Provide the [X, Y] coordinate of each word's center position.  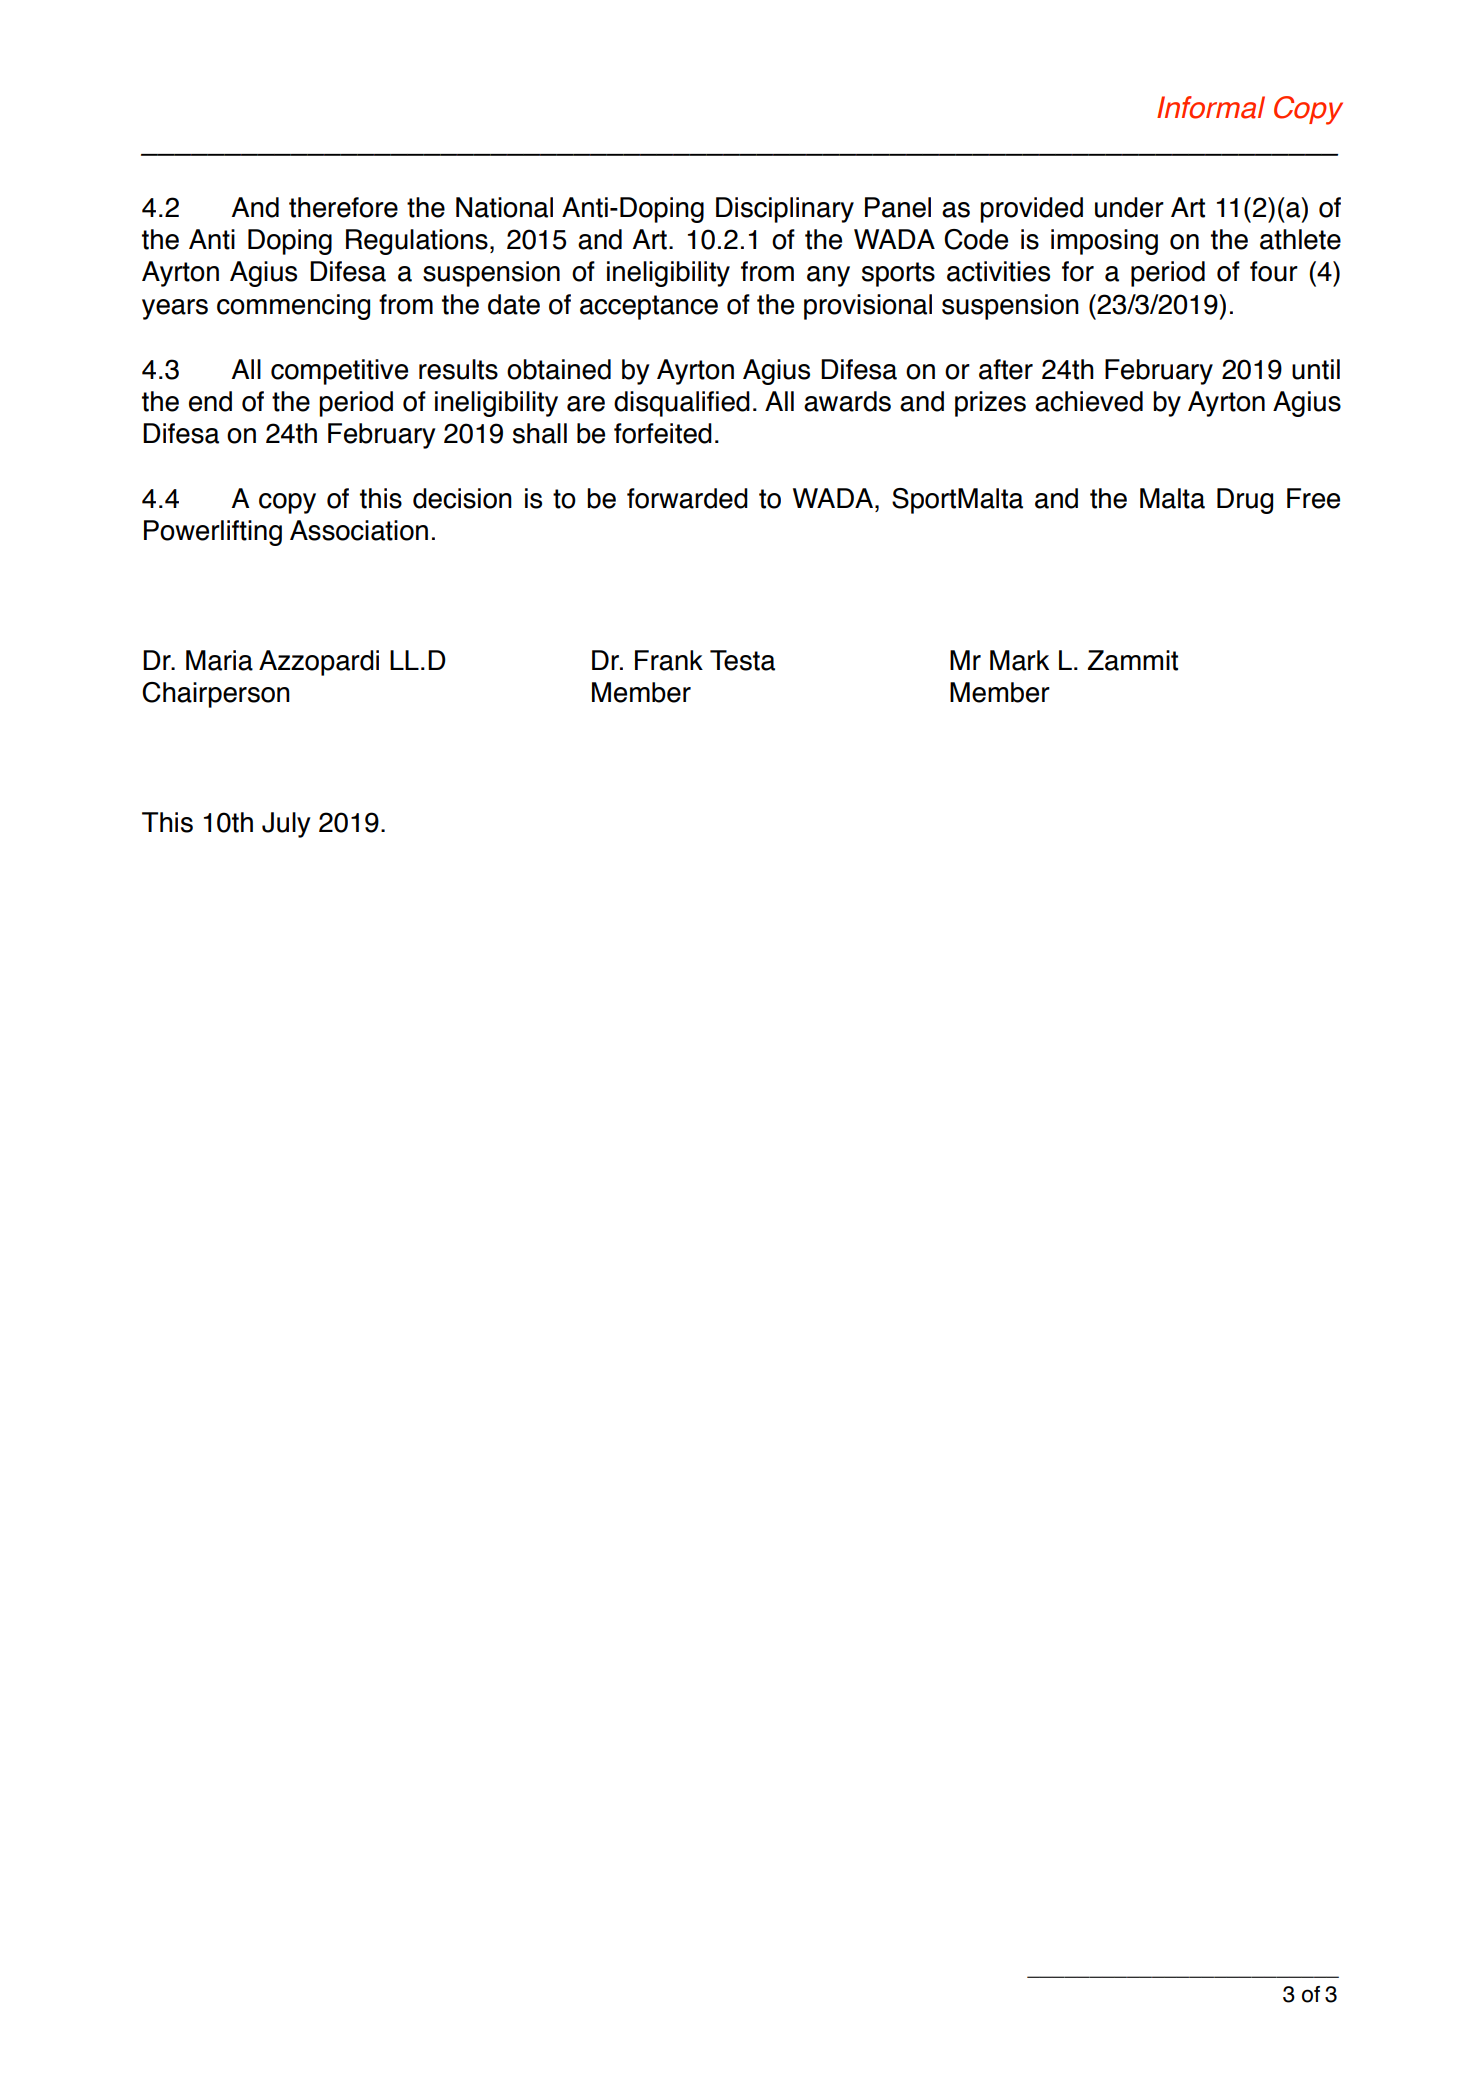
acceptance [649, 307]
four [1274, 271]
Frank [669, 660]
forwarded [687, 498]
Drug [1245, 501]
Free [1313, 498]
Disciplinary [785, 210]
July [286, 825]
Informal [1211, 107]
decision [462, 498]
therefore [343, 207]
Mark [1019, 660]
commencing [293, 307]
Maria [219, 660]
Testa [742, 660]
